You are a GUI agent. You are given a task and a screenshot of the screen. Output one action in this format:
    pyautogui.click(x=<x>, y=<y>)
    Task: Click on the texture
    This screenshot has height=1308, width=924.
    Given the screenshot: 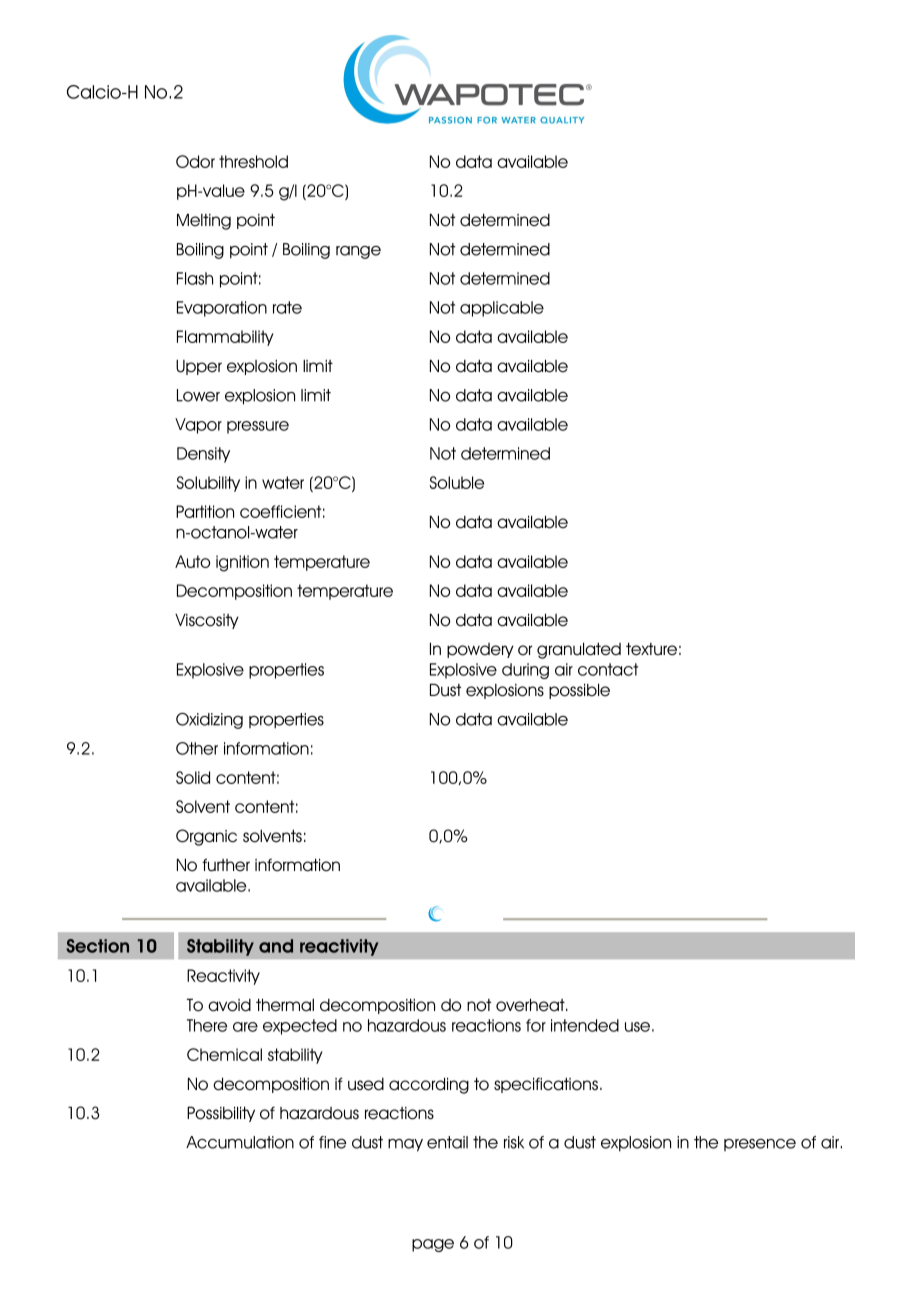 What is the action you would take?
    pyautogui.click(x=651, y=649)
